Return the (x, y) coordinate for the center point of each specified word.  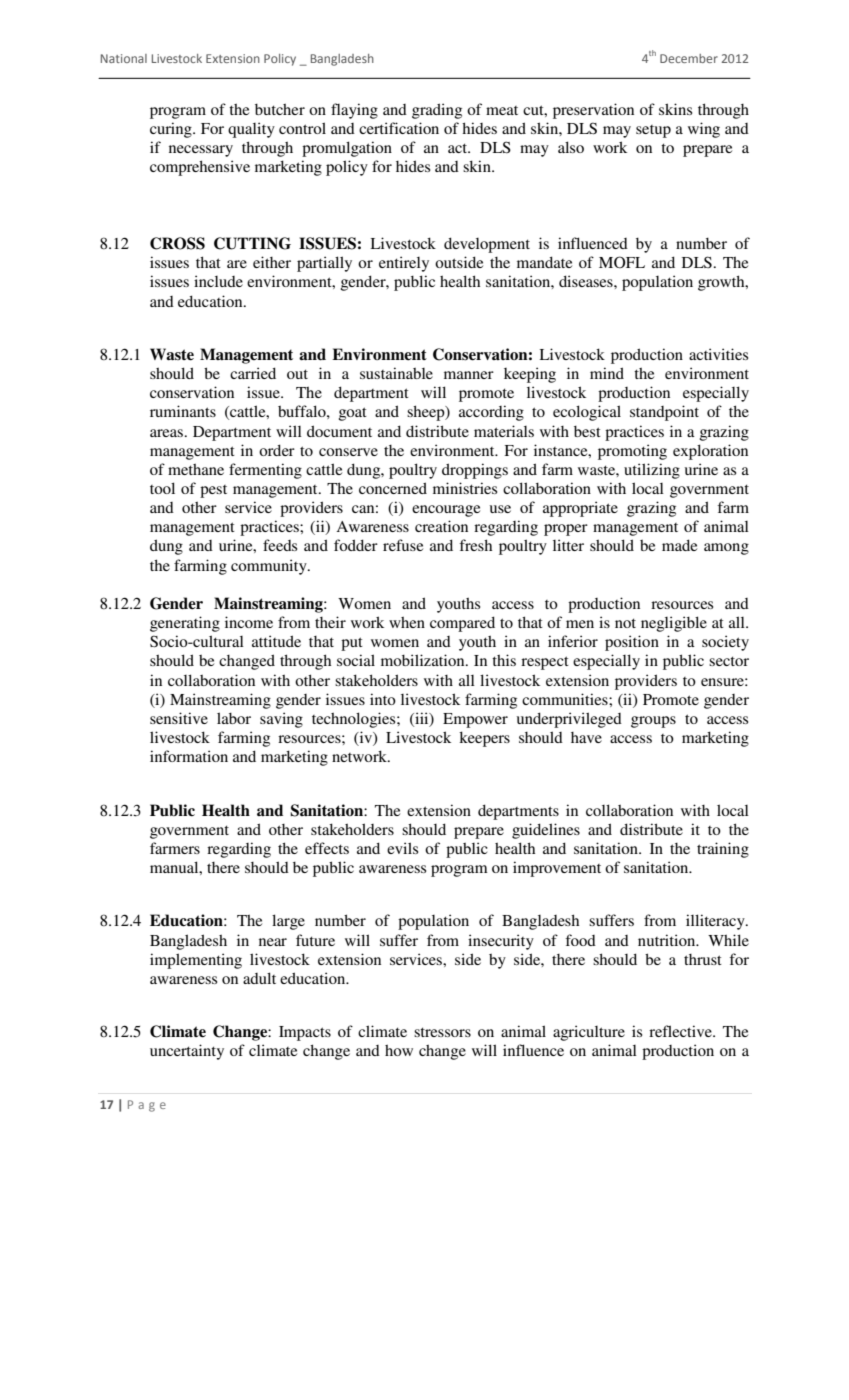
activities (718, 354)
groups (653, 722)
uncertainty (187, 1052)
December (689, 58)
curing (172, 130)
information (189, 756)
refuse (403, 545)
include (218, 281)
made (679, 545)
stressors (442, 1032)
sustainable (396, 373)
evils (402, 848)
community (270, 567)
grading (437, 111)
